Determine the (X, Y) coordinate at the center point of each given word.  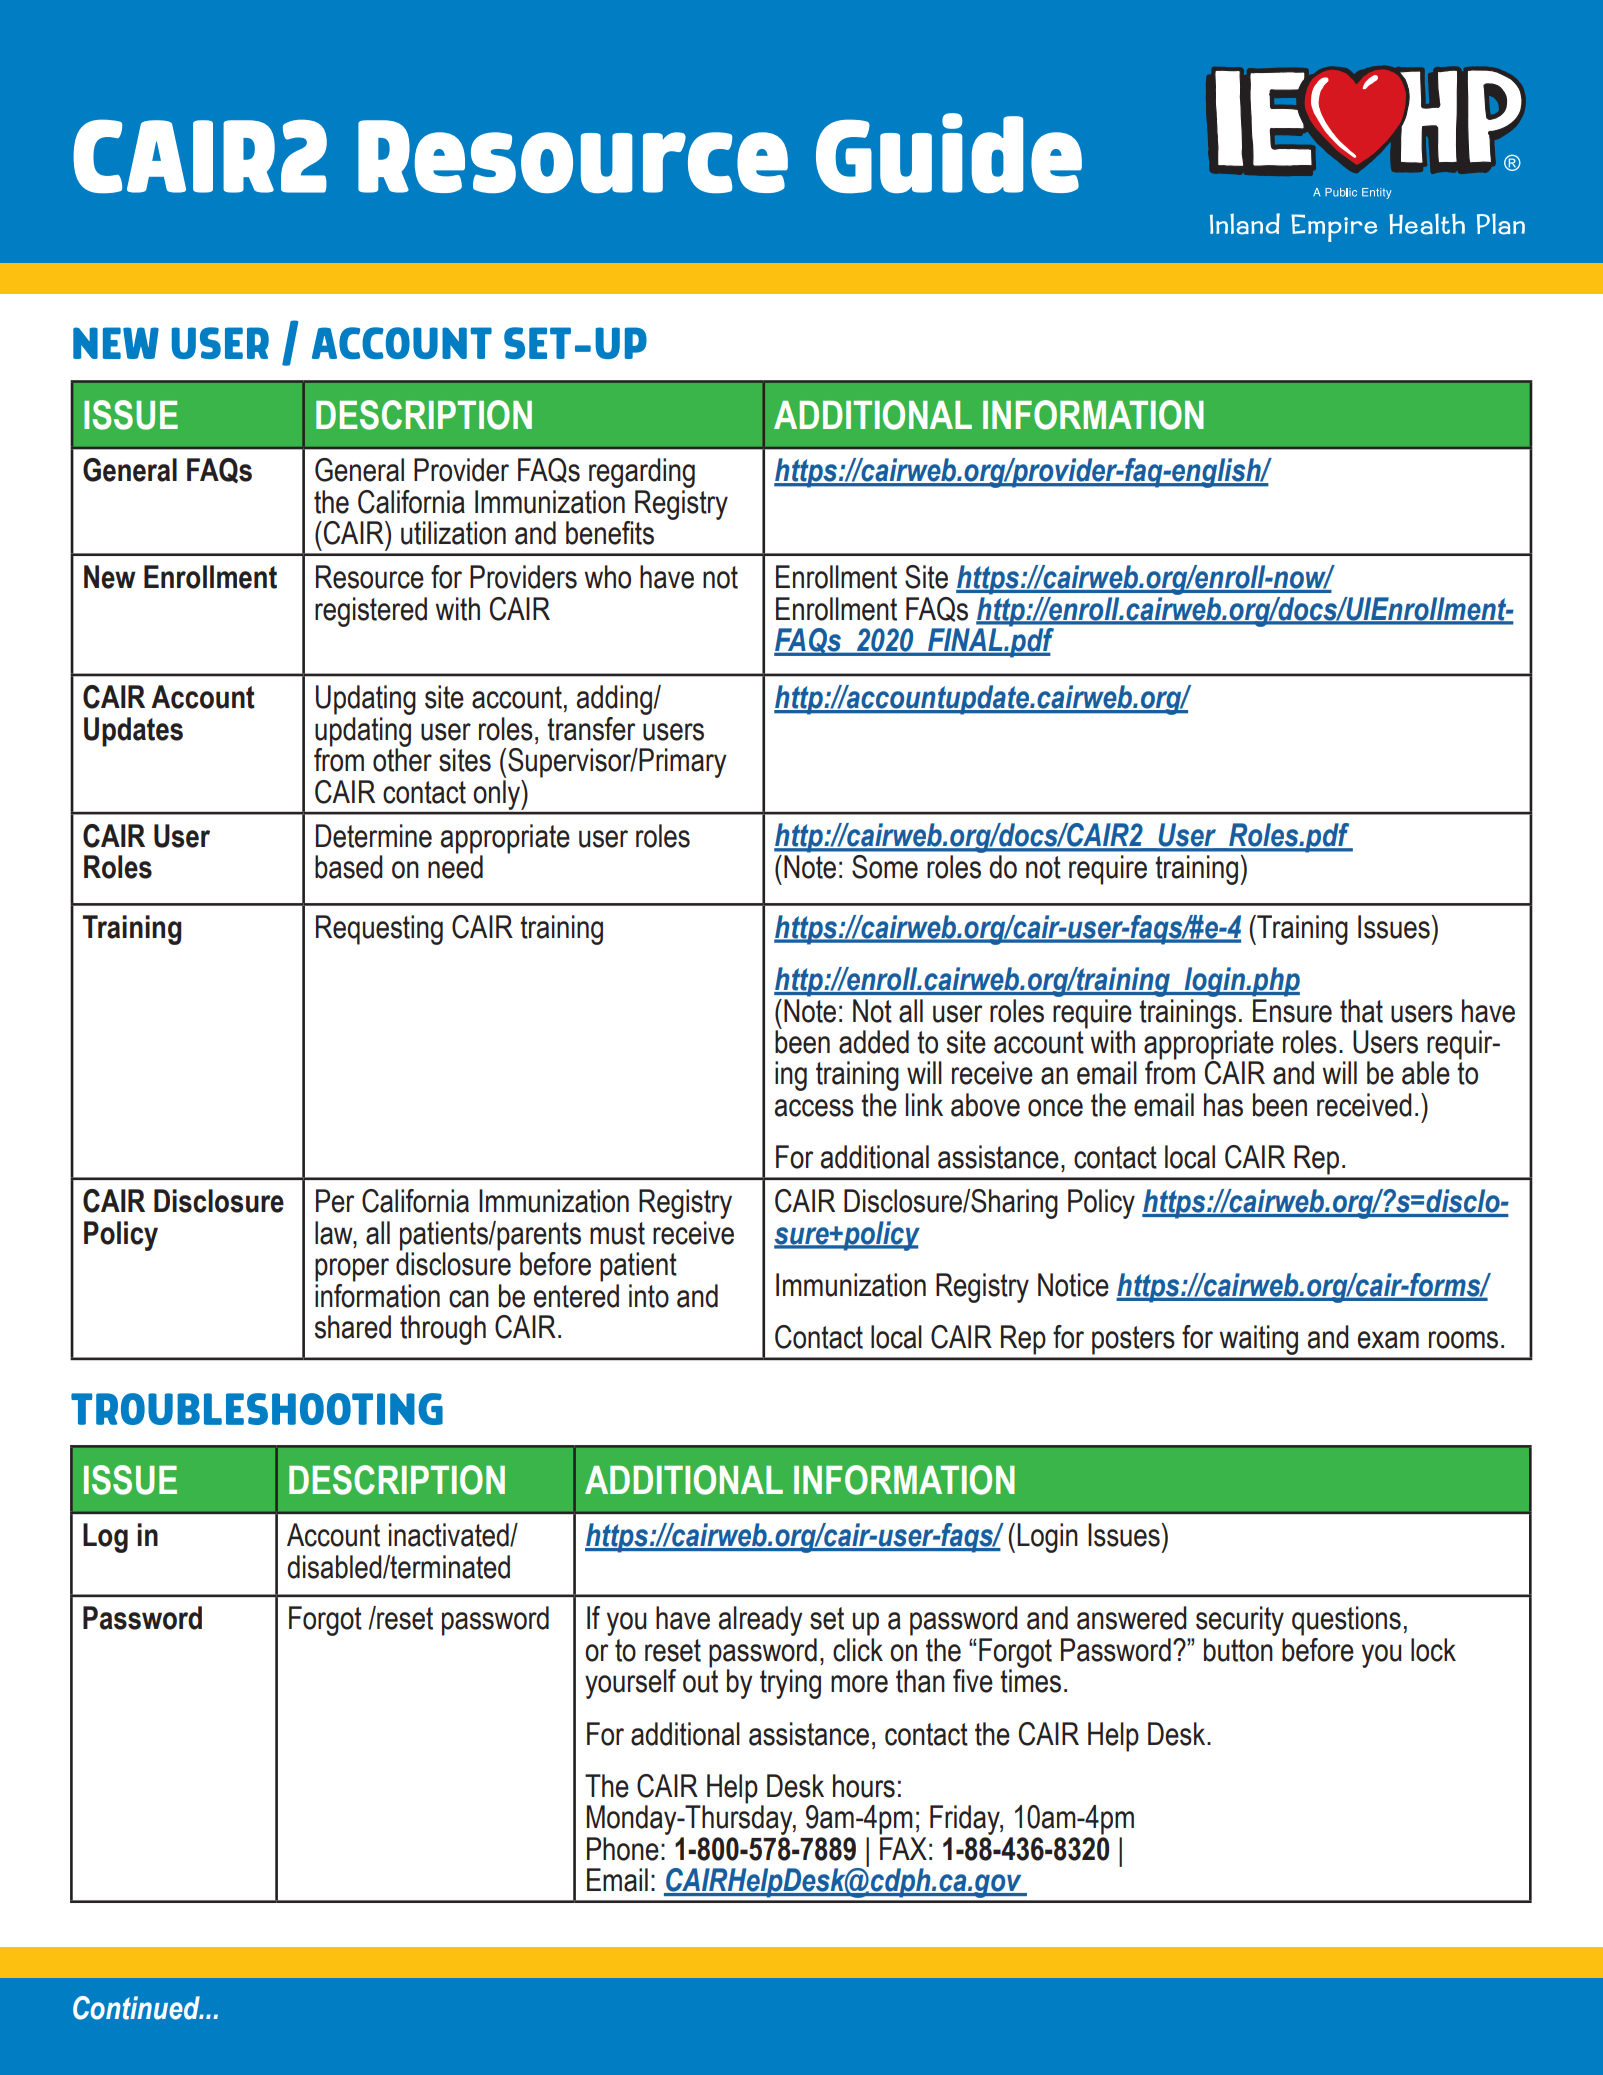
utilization (453, 533)
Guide (949, 153)
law (335, 1233)
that (1361, 1011)
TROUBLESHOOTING (257, 1409)
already (760, 1621)
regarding (642, 473)
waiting (1259, 1340)
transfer (591, 729)
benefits (610, 533)
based (349, 867)
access (814, 1108)
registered (371, 612)
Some (885, 867)
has (1223, 1105)
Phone (623, 1849)
